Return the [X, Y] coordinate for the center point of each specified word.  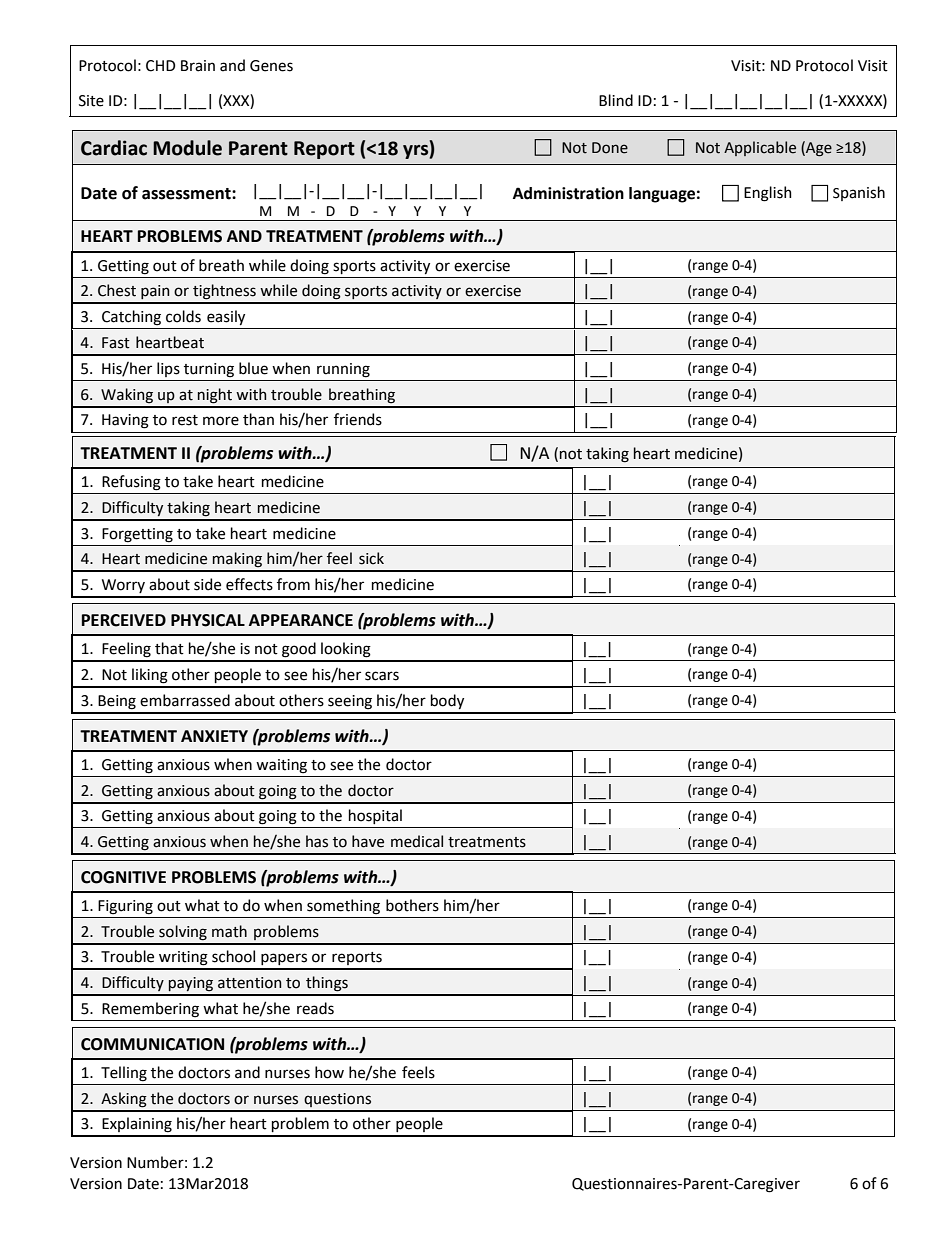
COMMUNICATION [152, 1044]
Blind [616, 100]
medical [417, 841]
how [329, 1072]
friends [358, 419]
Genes [271, 66]
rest [185, 420]
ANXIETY [214, 736]
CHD [160, 66]
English [768, 194]
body [447, 701]
